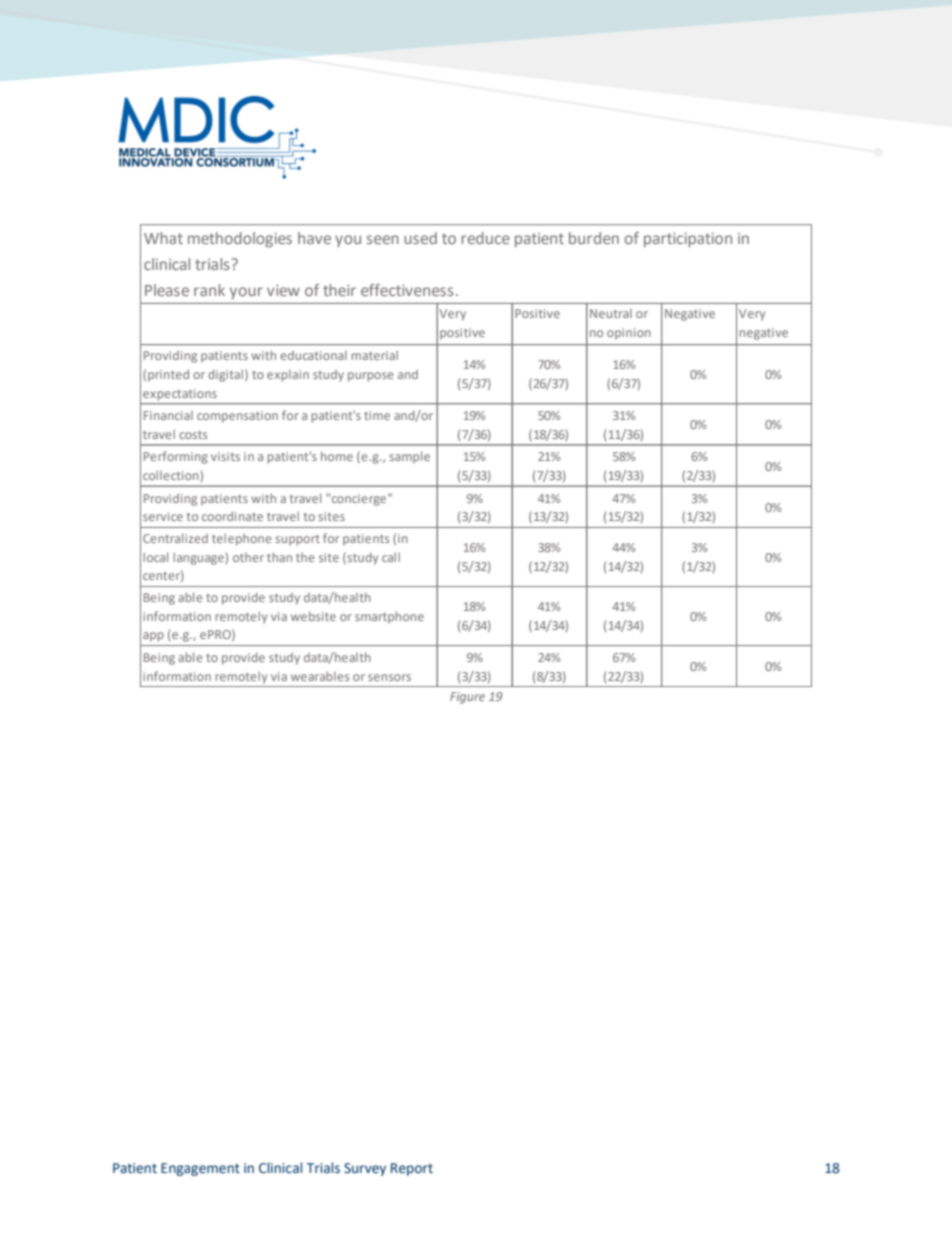 This document has width=952, height=1233. What do you see at coordinates (391, 557) in the document?
I see `call` at bounding box center [391, 557].
